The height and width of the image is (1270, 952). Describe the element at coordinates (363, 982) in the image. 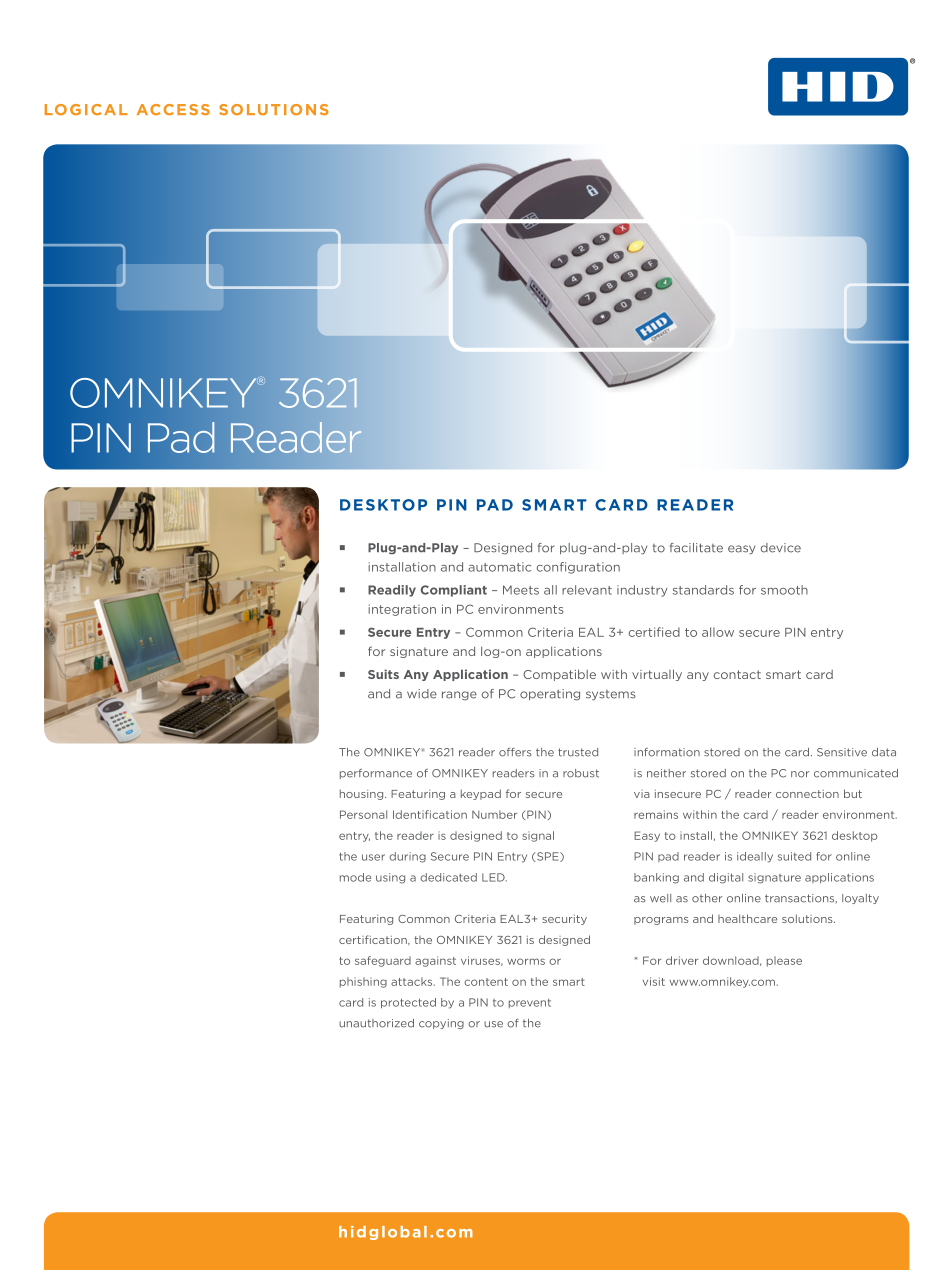

I see `phishing` at that location.
